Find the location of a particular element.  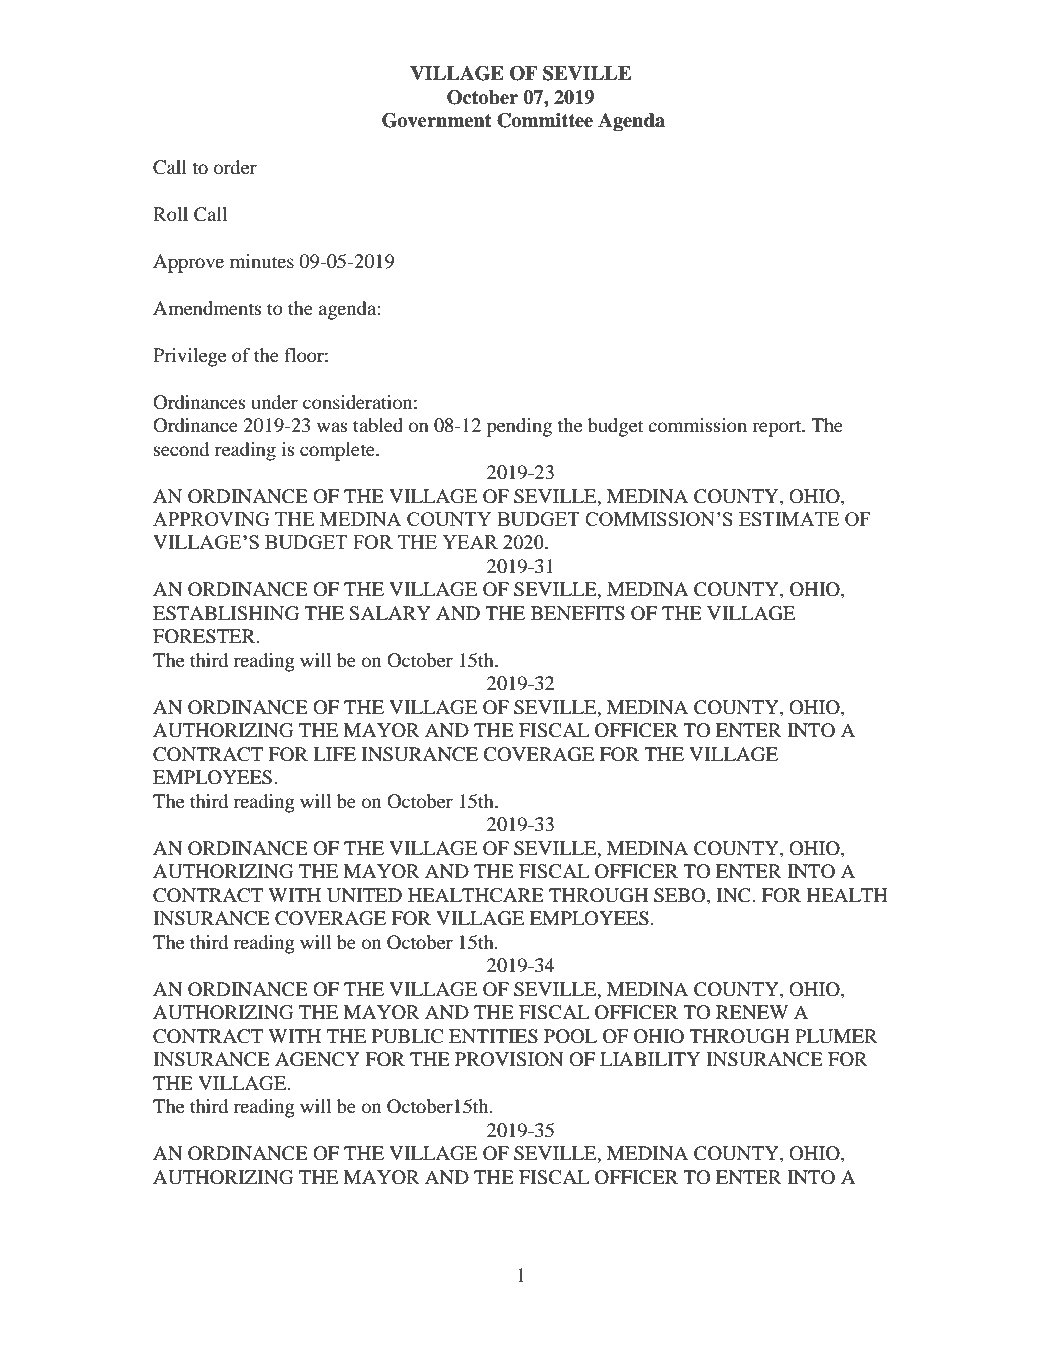

RENEW is located at coordinates (752, 1012).
